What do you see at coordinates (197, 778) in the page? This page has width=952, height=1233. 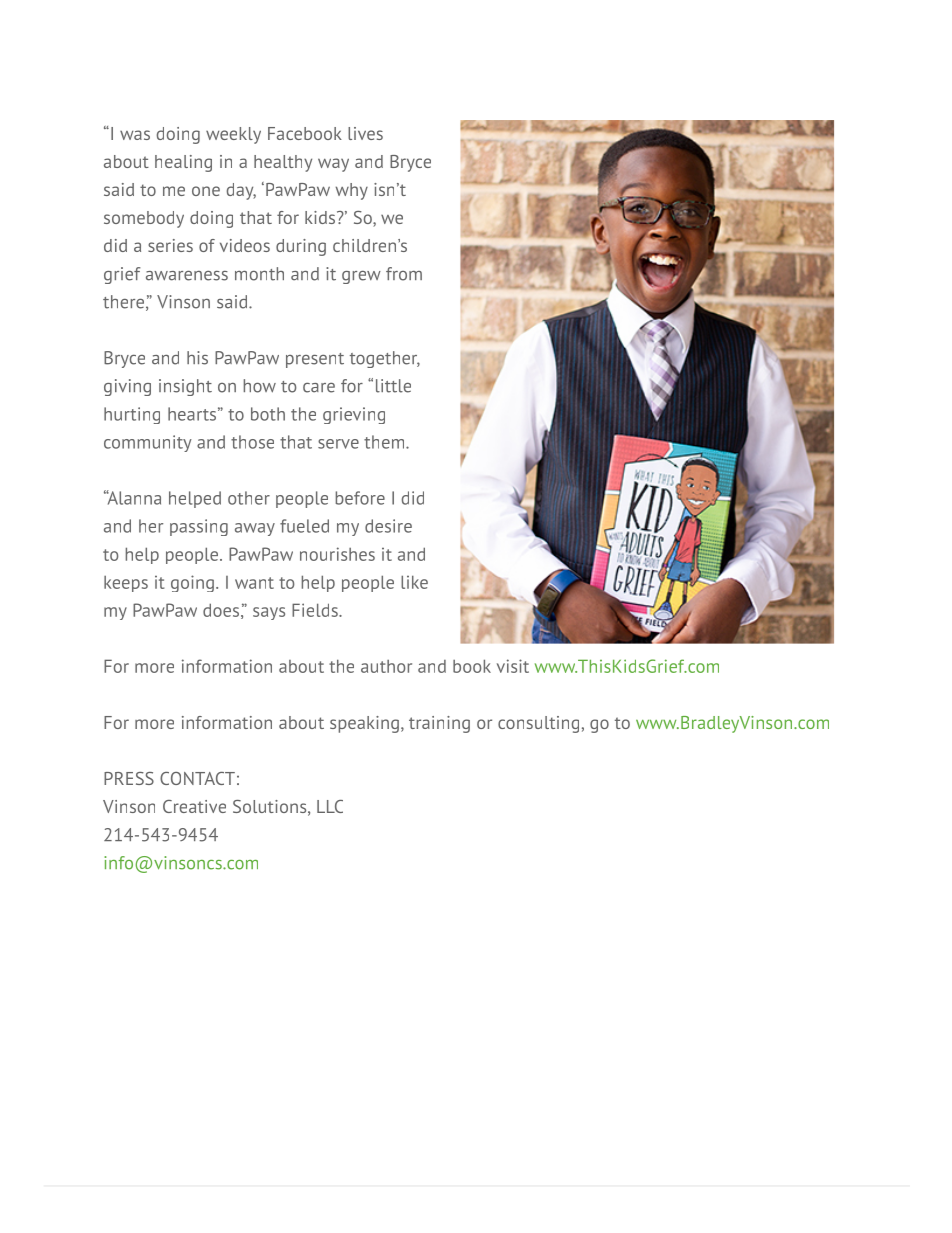 I see `CONTACT` at bounding box center [197, 778].
